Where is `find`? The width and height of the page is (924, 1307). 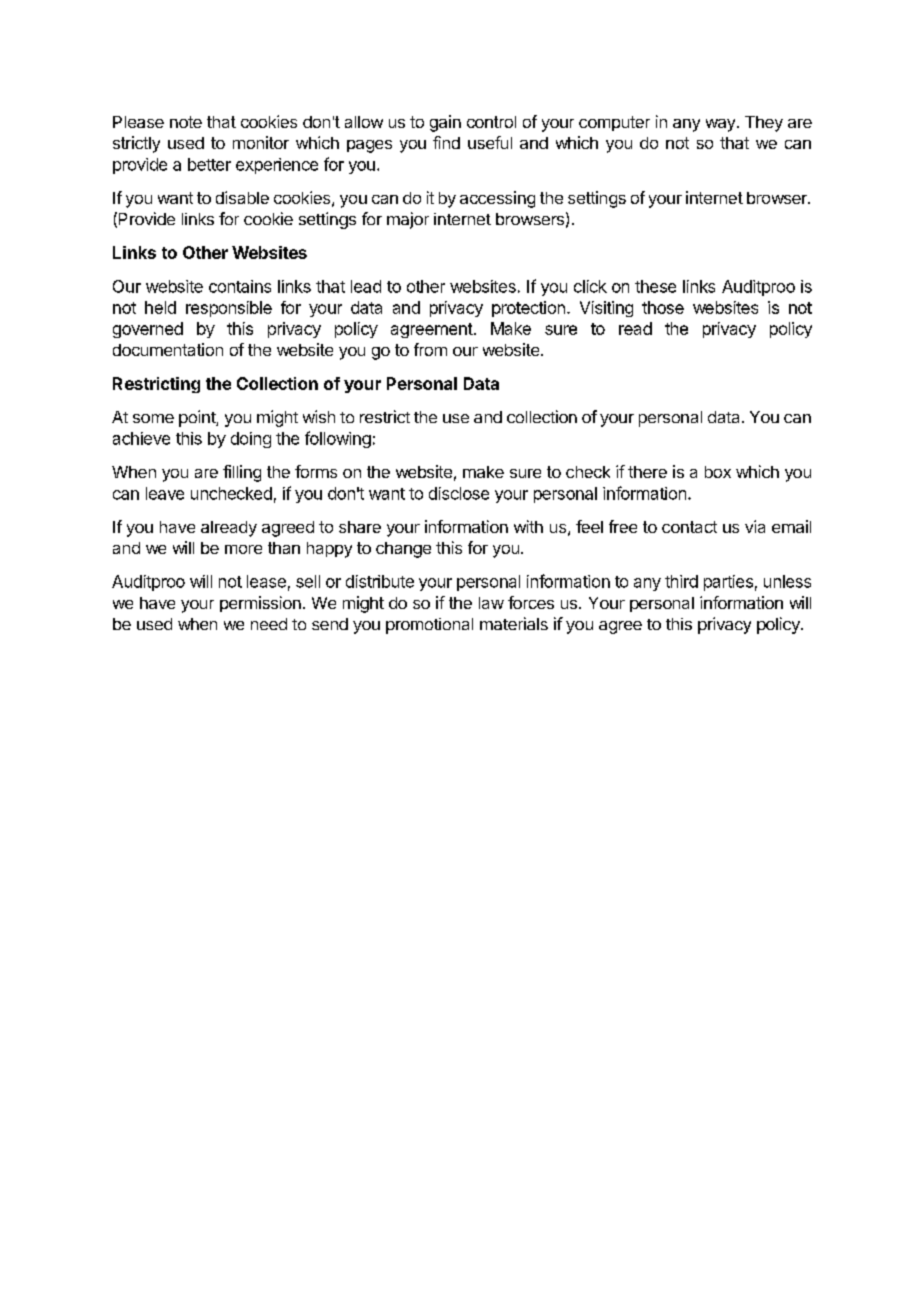 find is located at coordinates (446, 142).
